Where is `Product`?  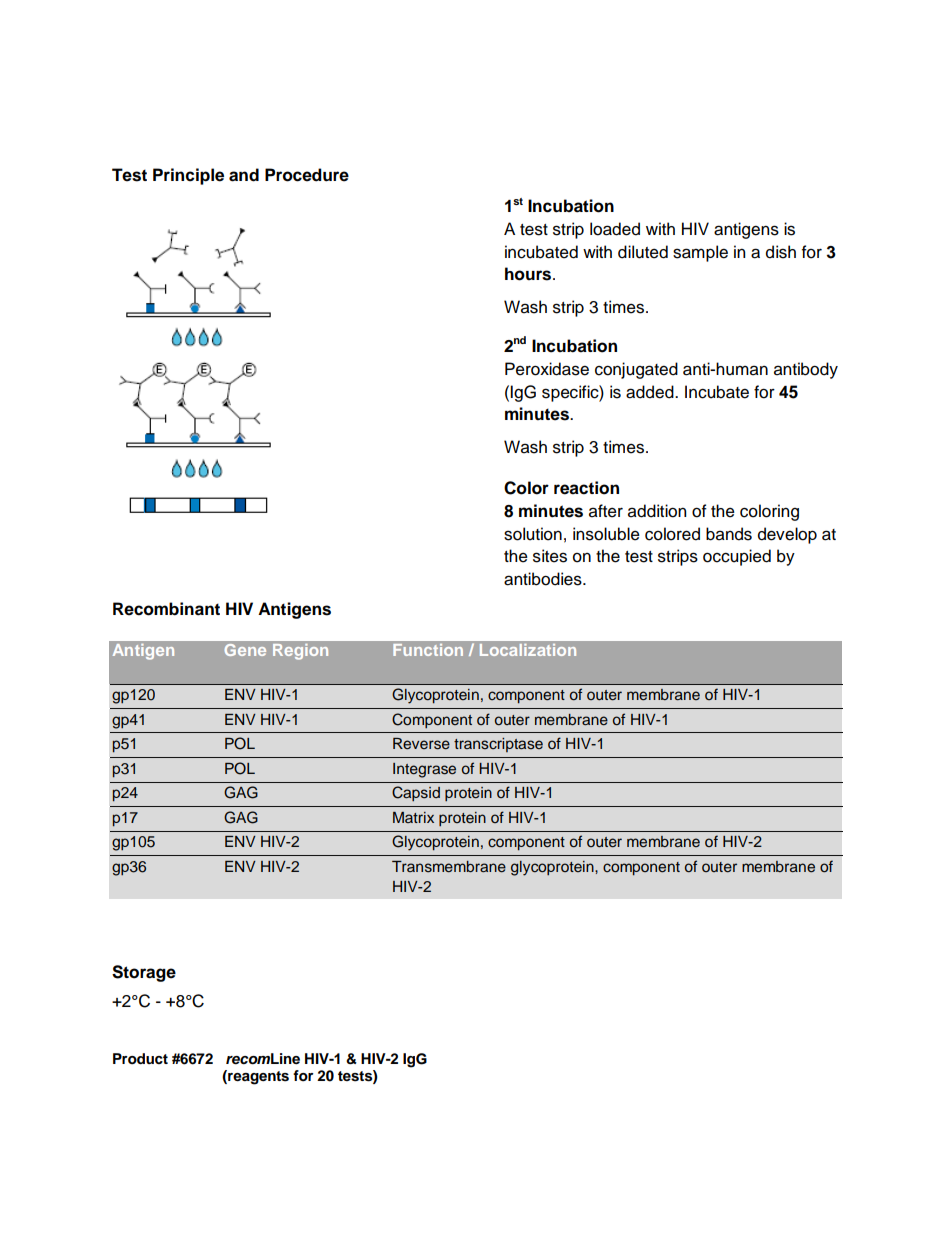 Product is located at coordinates (140, 1058).
